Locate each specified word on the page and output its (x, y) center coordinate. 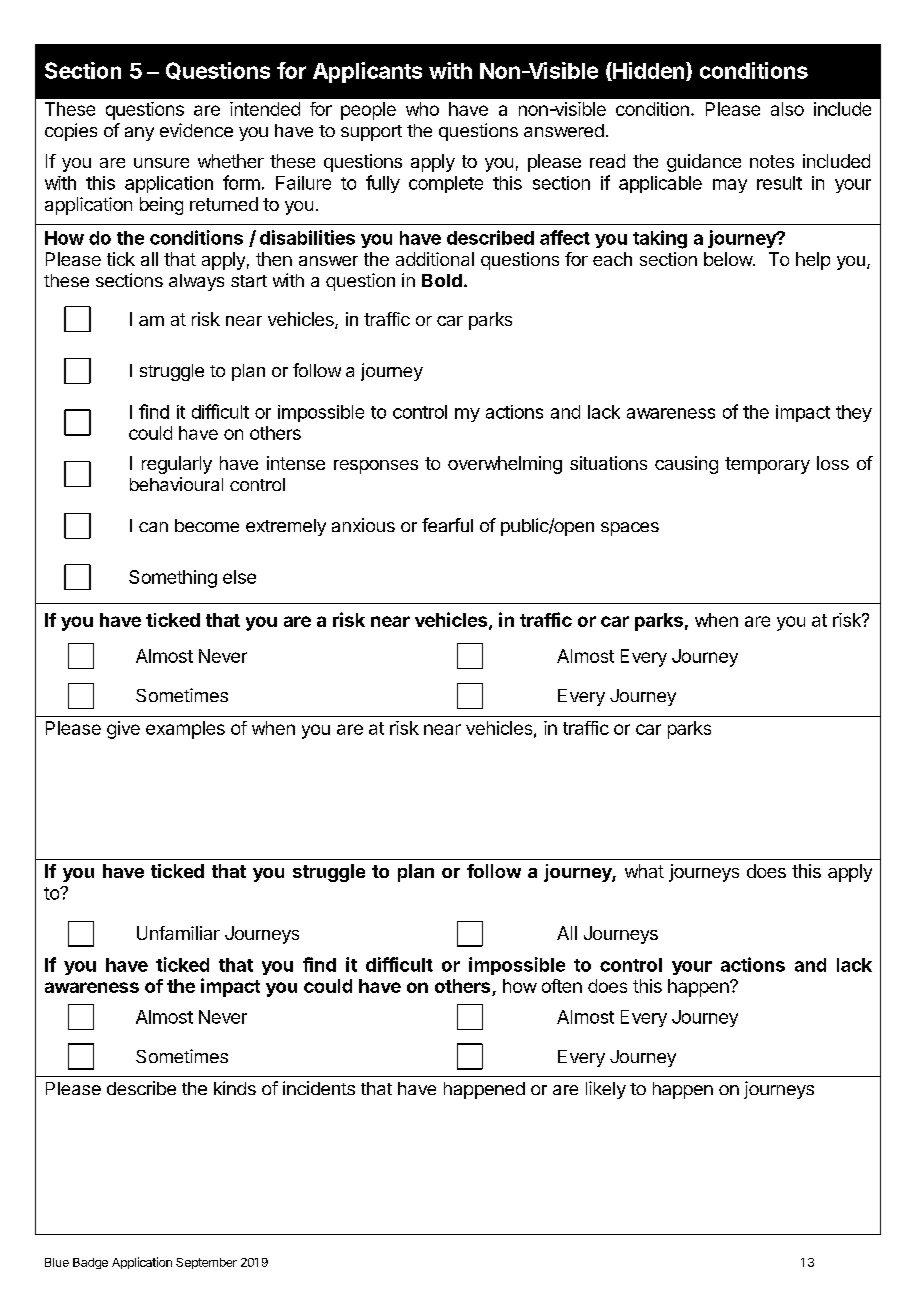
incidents (319, 1088)
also (787, 109)
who (422, 109)
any (139, 134)
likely (606, 1090)
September (206, 1263)
